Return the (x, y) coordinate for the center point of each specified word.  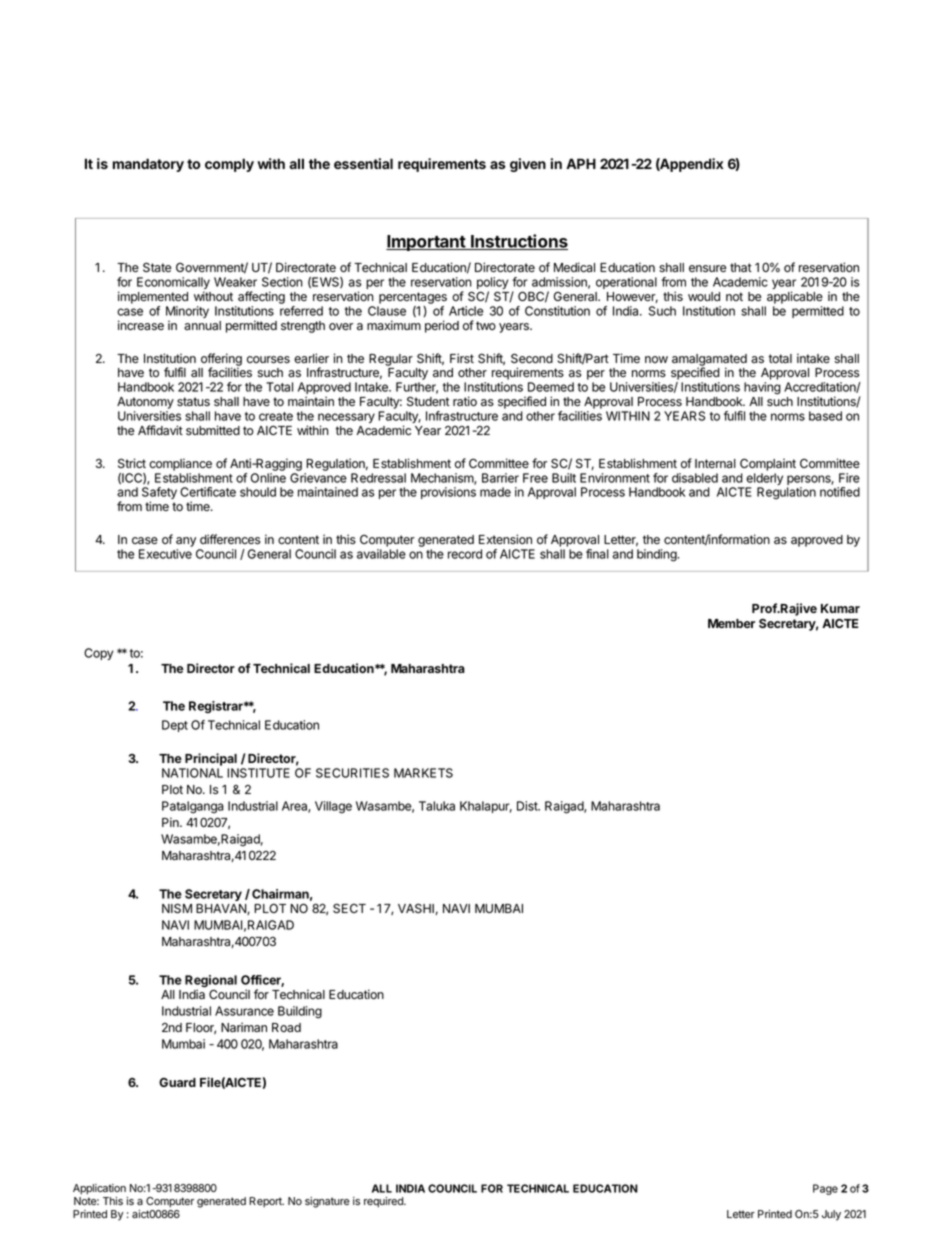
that (741, 268)
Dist (528, 806)
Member (731, 623)
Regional (211, 982)
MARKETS (423, 773)
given (528, 165)
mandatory (148, 165)
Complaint (768, 464)
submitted (213, 430)
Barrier (500, 478)
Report (266, 1202)
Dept (175, 726)
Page (825, 1189)
